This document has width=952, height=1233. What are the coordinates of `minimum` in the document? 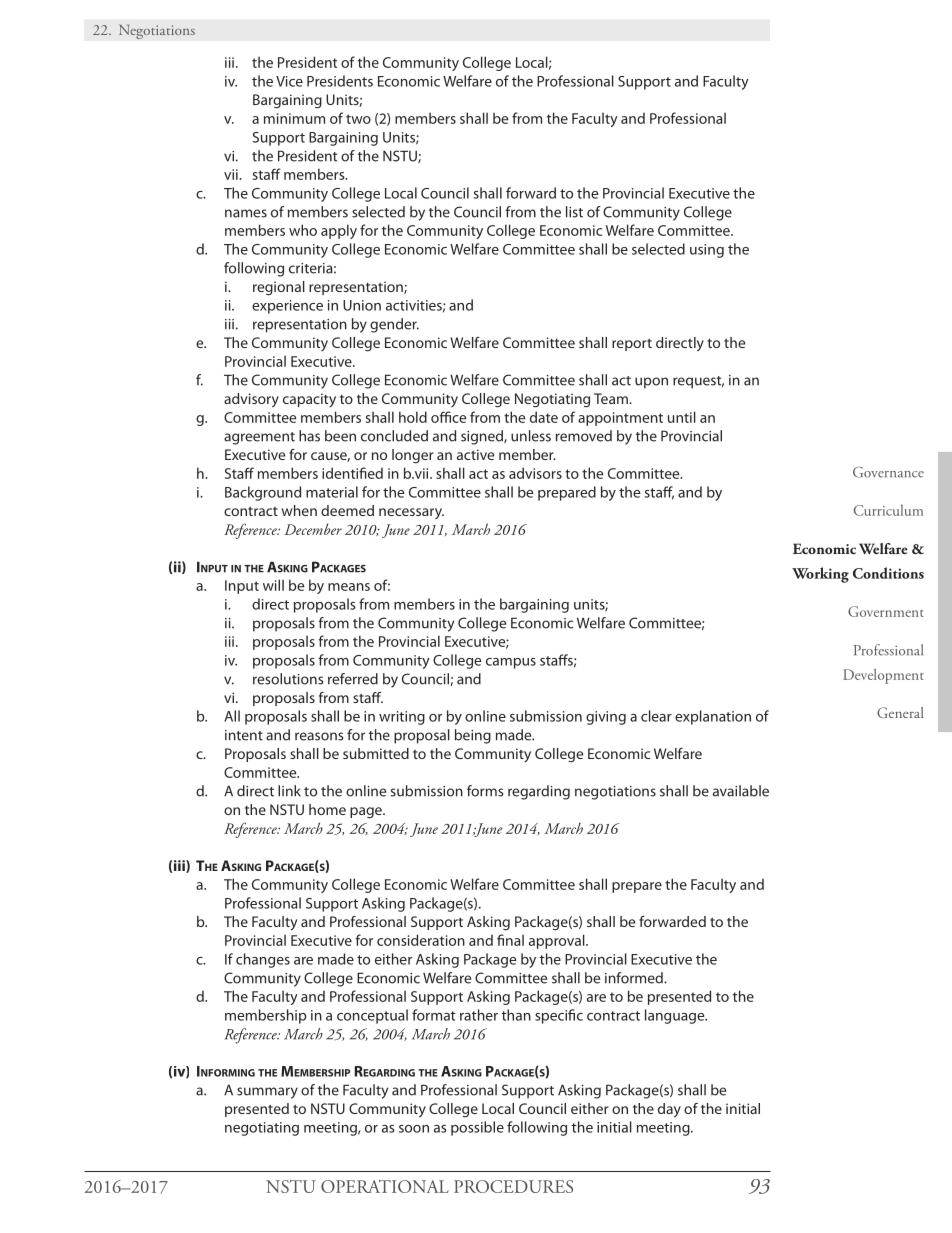 It's located at (294, 118).
